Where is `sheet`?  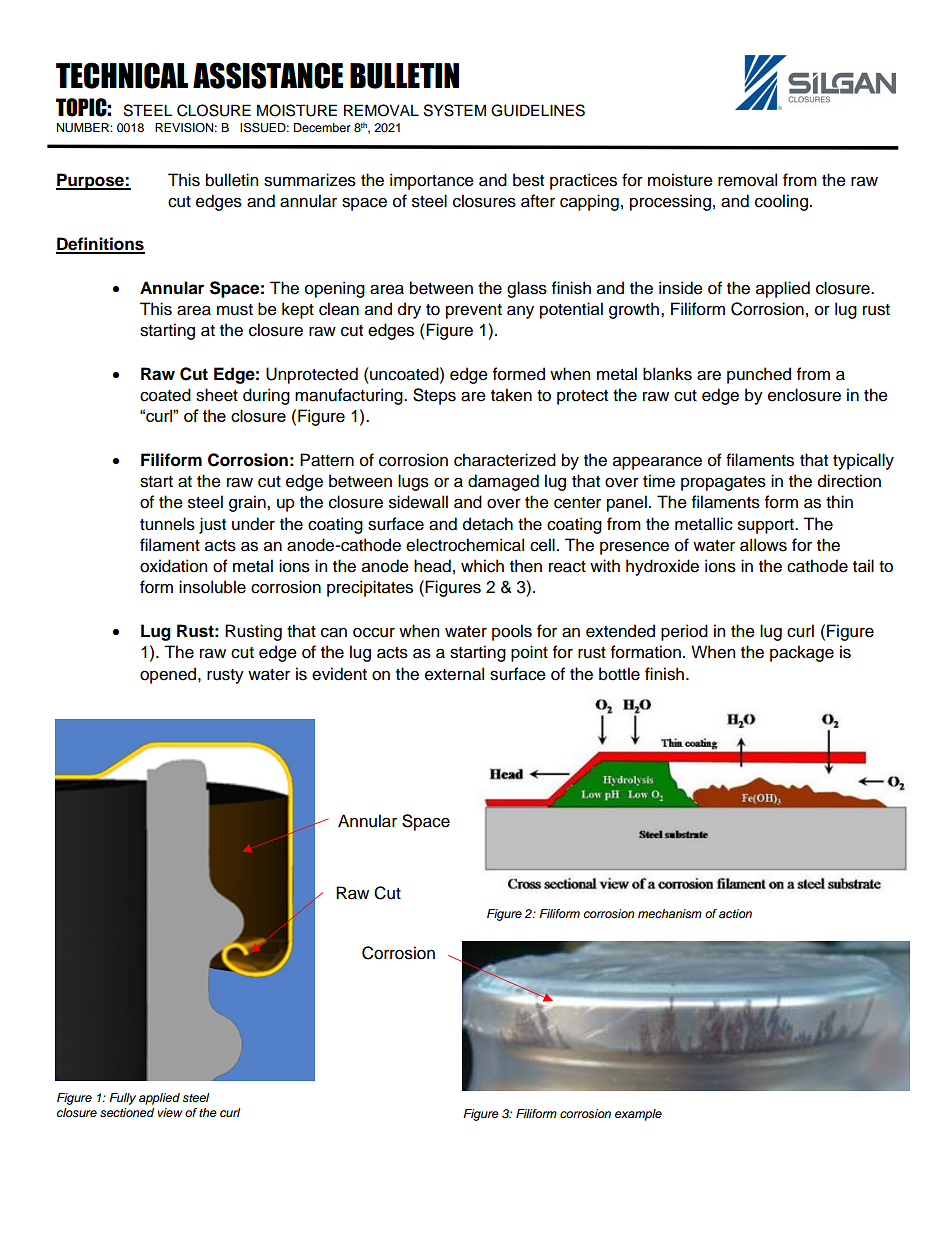 sheet is located at coordinates (217, 395).
